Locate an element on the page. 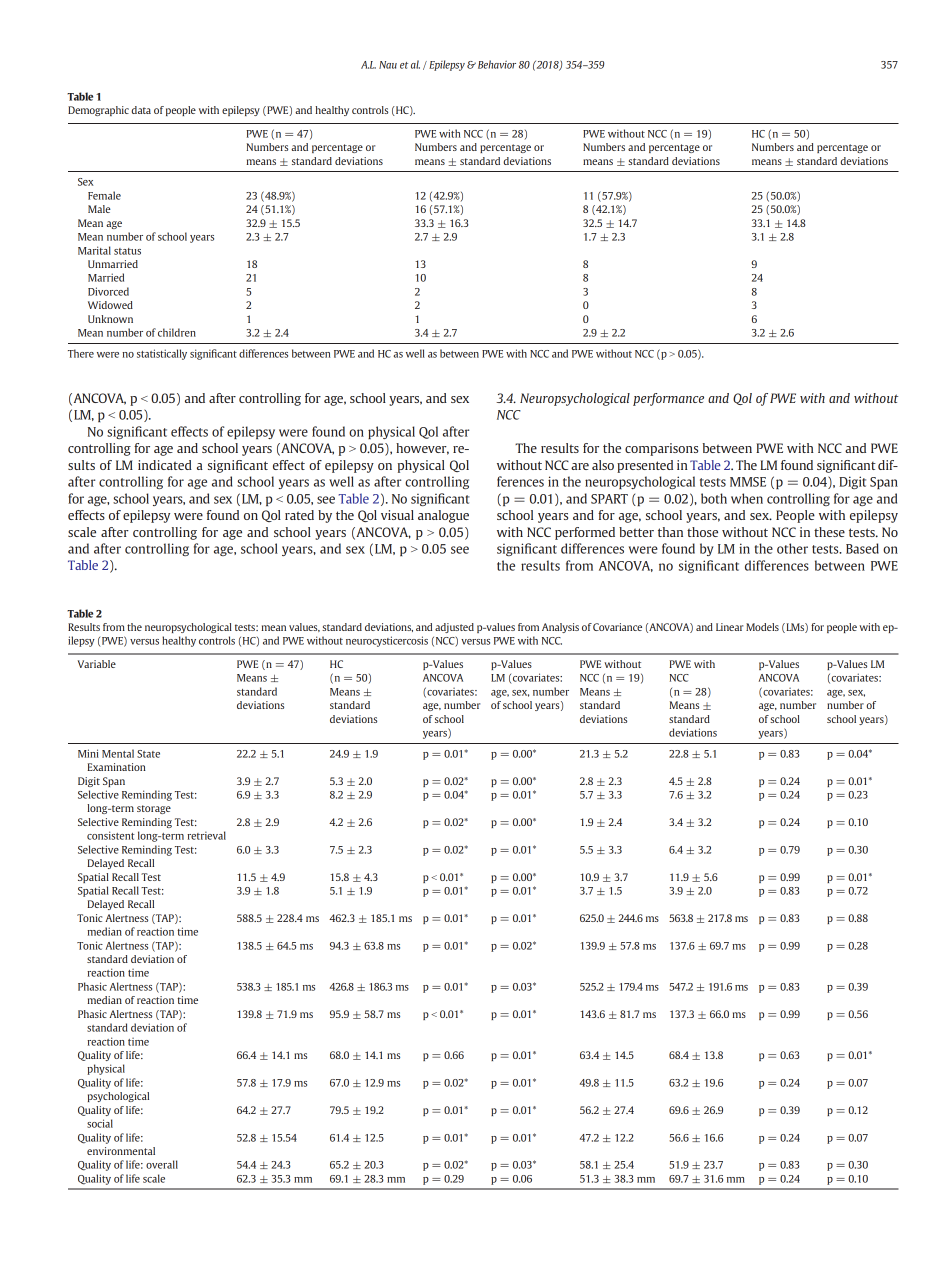  data is located at coordinates (141, 110).
